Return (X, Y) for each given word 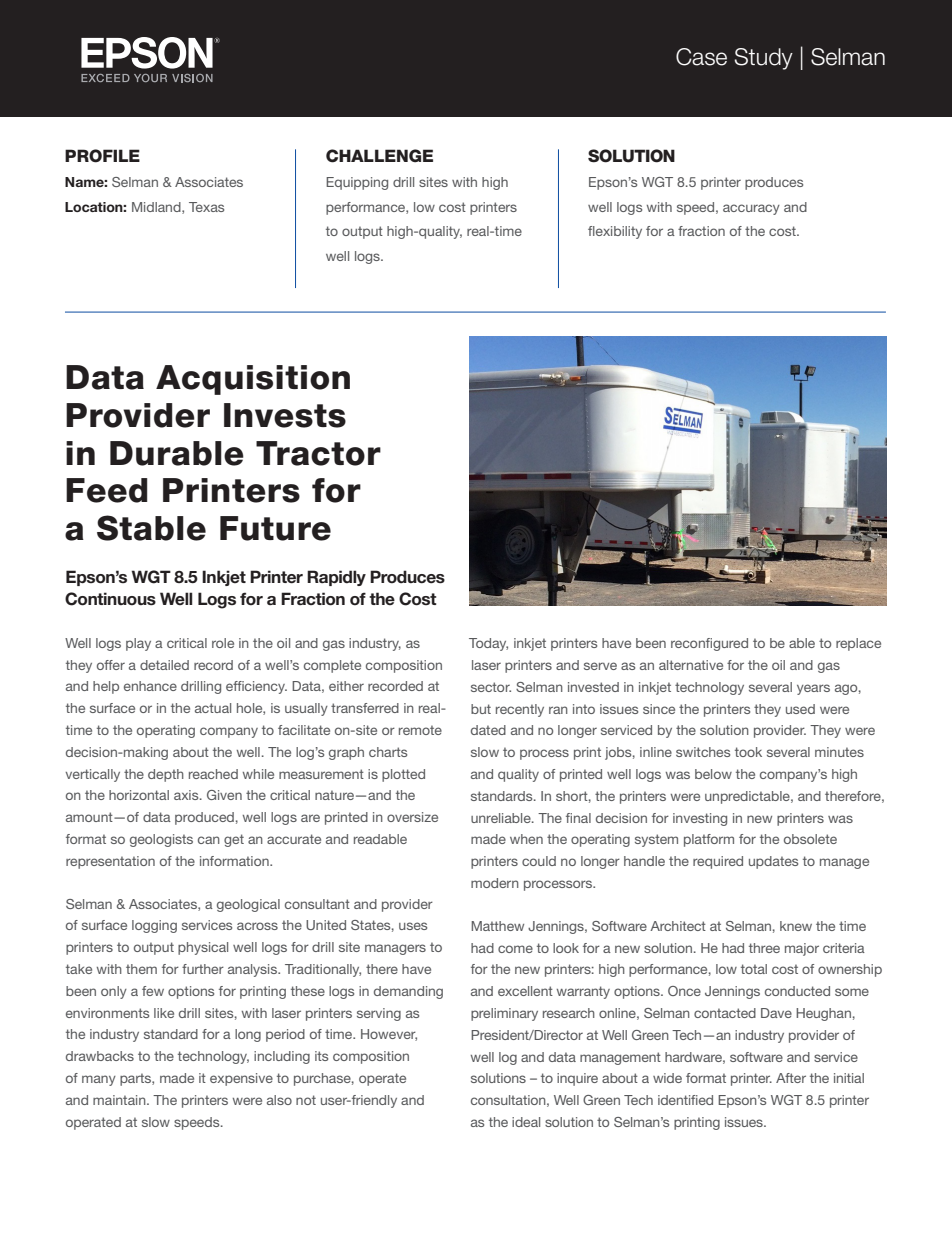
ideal (526, 1122)
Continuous (110, 599)
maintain (120, 1100)
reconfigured (709, 644)
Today (488, 644)
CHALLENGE (379, 156)
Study (763, 59)
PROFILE (102, 156)
